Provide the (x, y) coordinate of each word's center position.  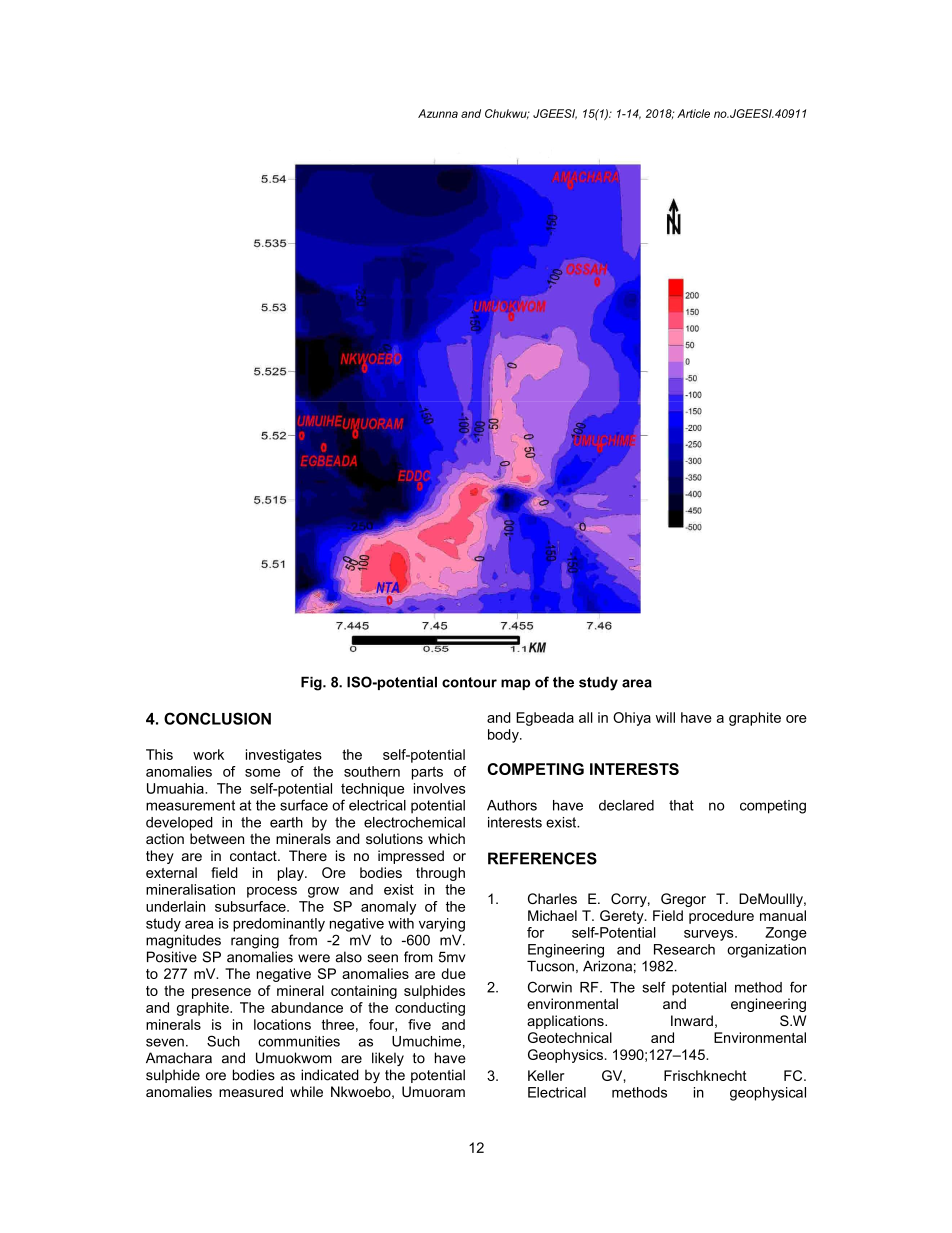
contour (469, 682)
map (515, 684)
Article (693, 113)
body (504, 736)
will (665, 717)
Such (223, 1041)
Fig (312, 683)
